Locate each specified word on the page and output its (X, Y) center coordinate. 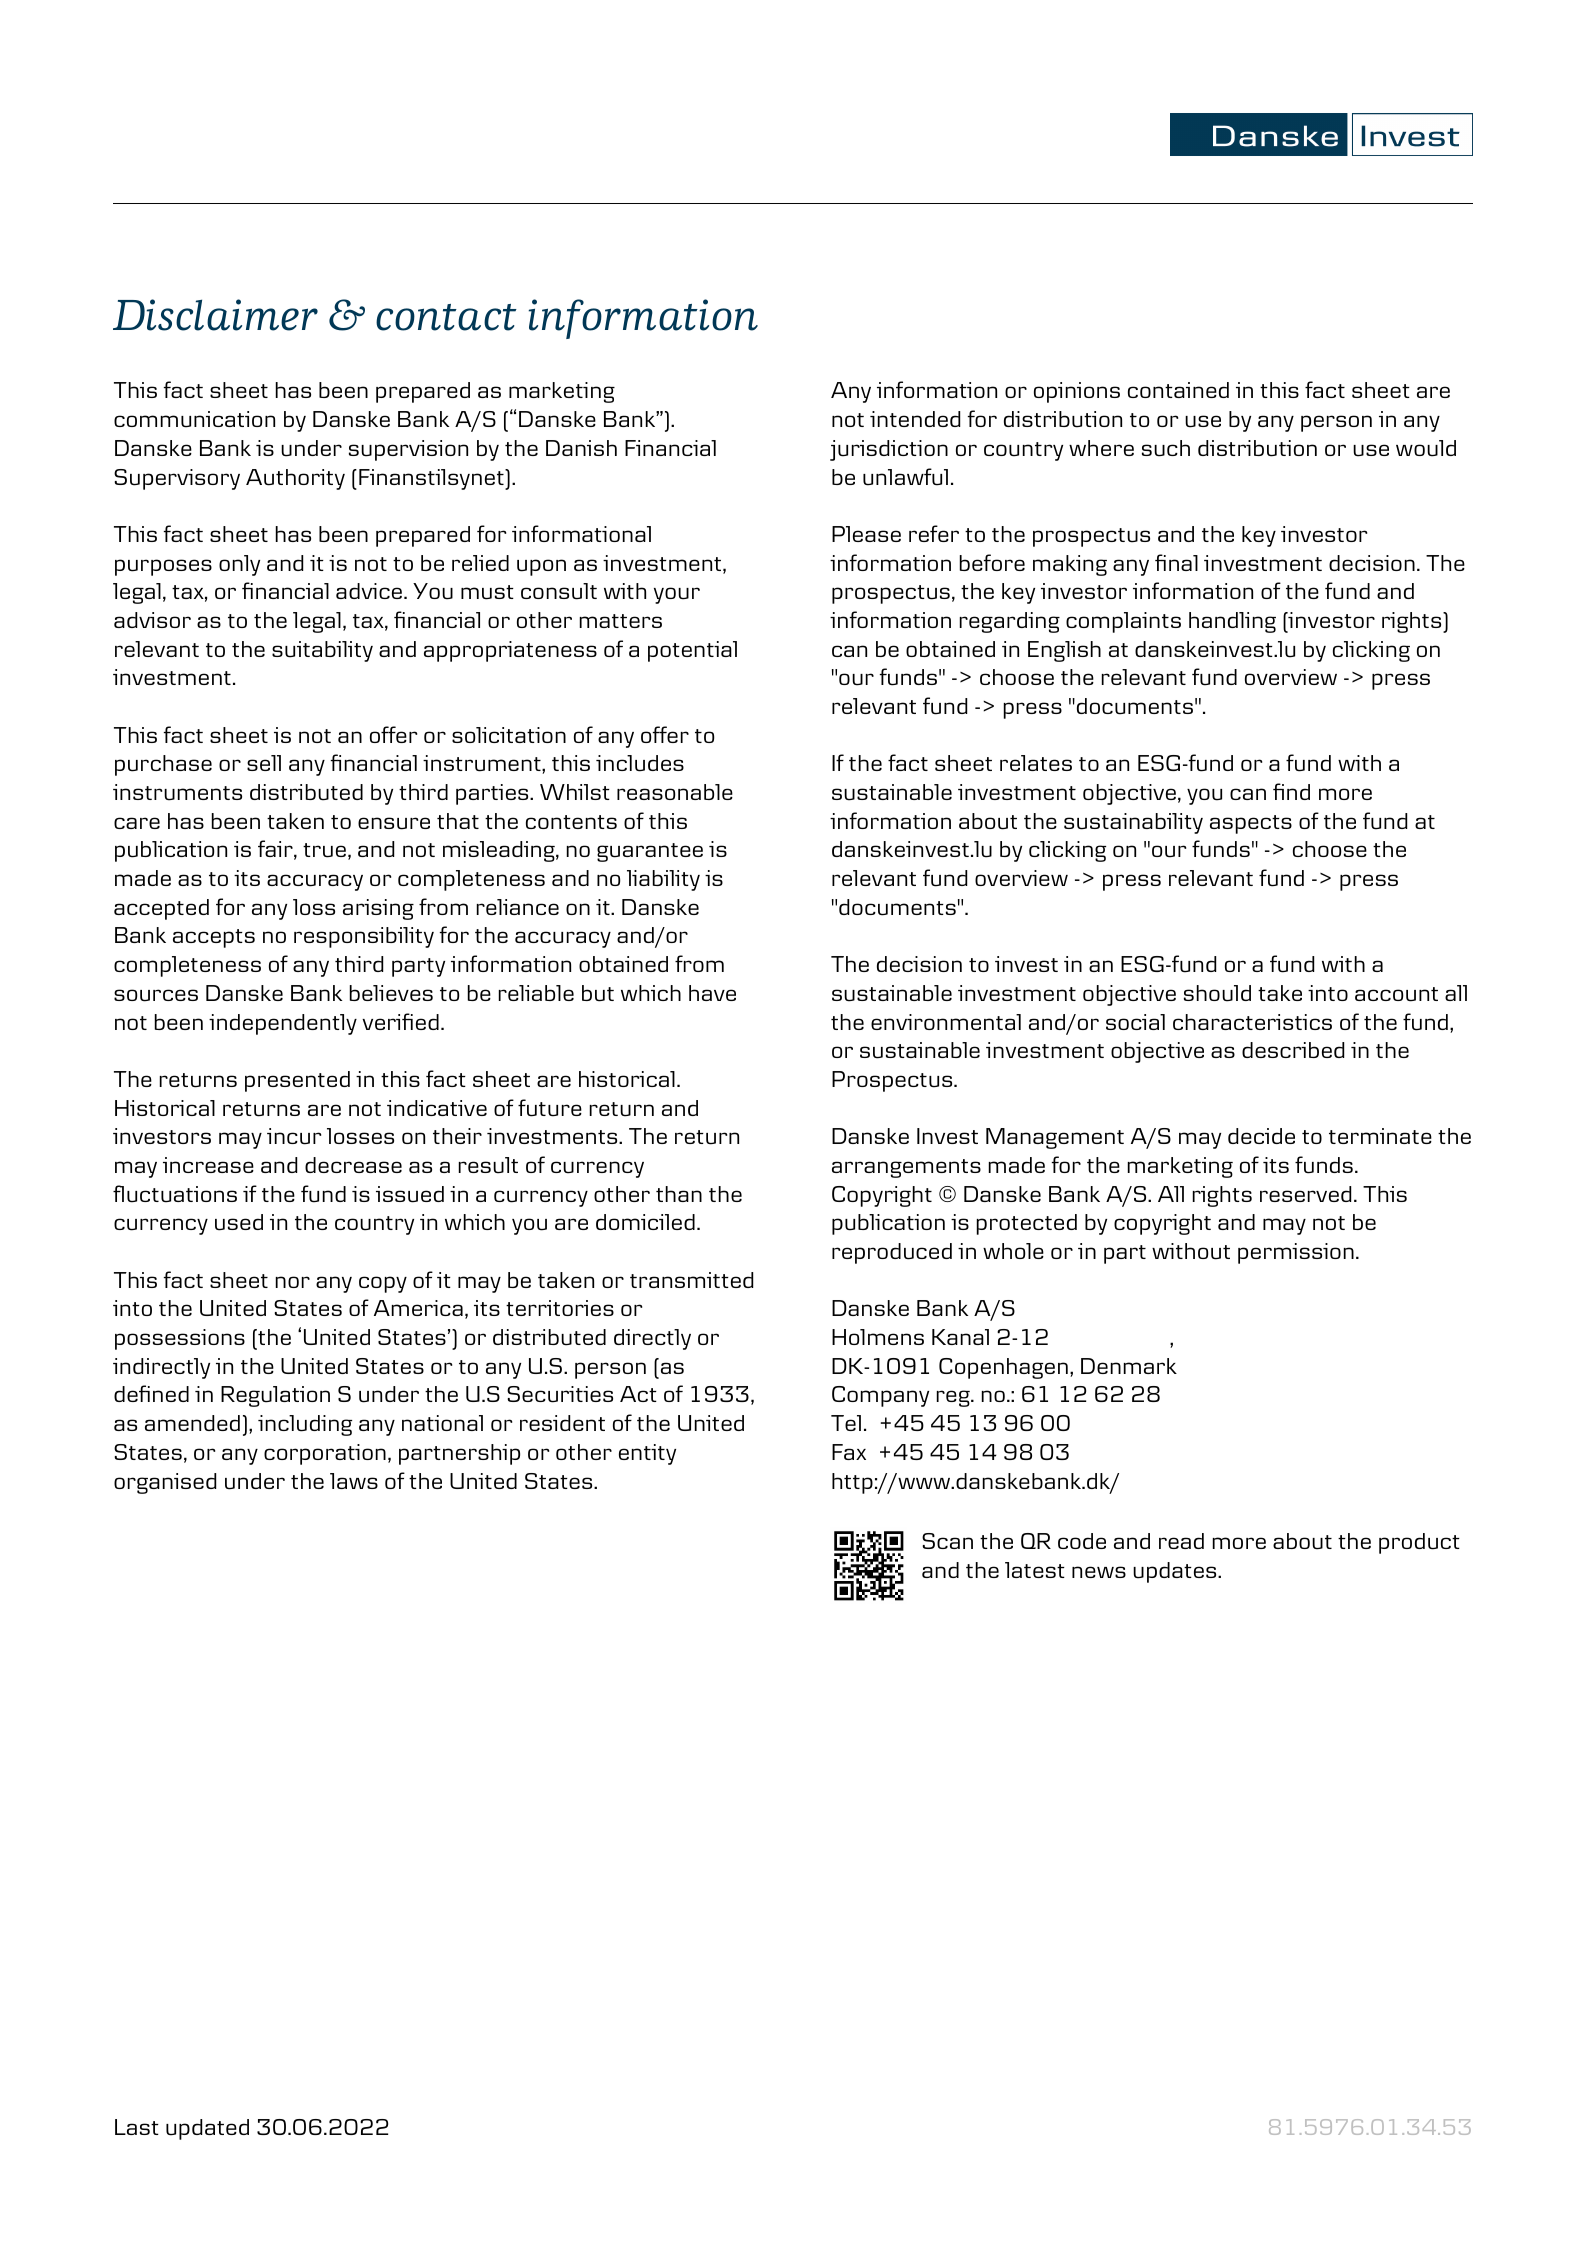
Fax (849, 1452)
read (1181, 1541)
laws (354, 1481)
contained (1178, 390)
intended (915, 419)
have (712, 993)
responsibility (364, 937)
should (1217, 993)
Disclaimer (215, 315)
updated (207, 2129)
